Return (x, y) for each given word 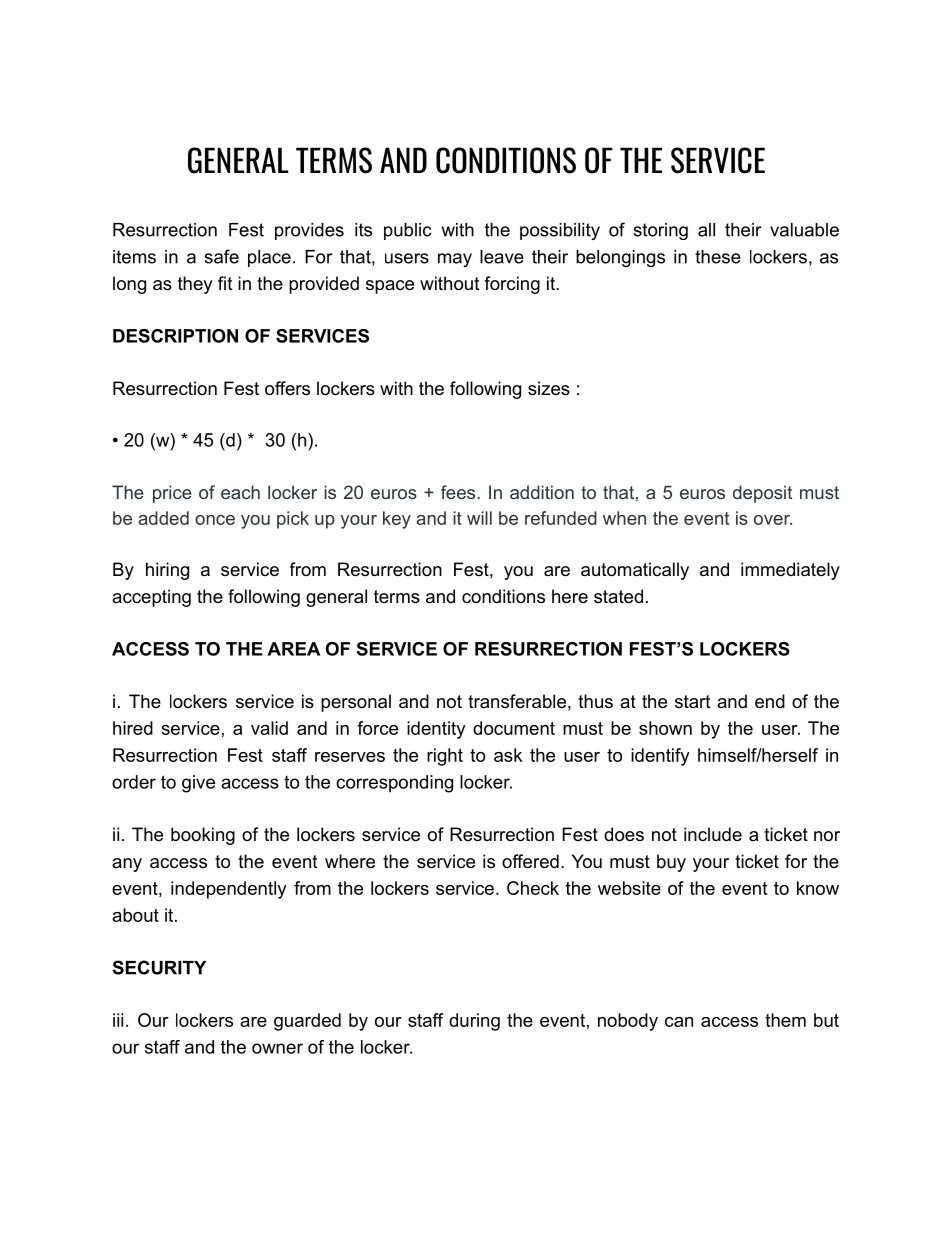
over (773, 520)
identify (660, 757)
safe (221, 256)
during (474, 1022)
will (479, 518)
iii (118, 1020)
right (445, 757)
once (215, 520)
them (785, 1020)
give (198, 784)
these (718, 257)
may (455, 260)
